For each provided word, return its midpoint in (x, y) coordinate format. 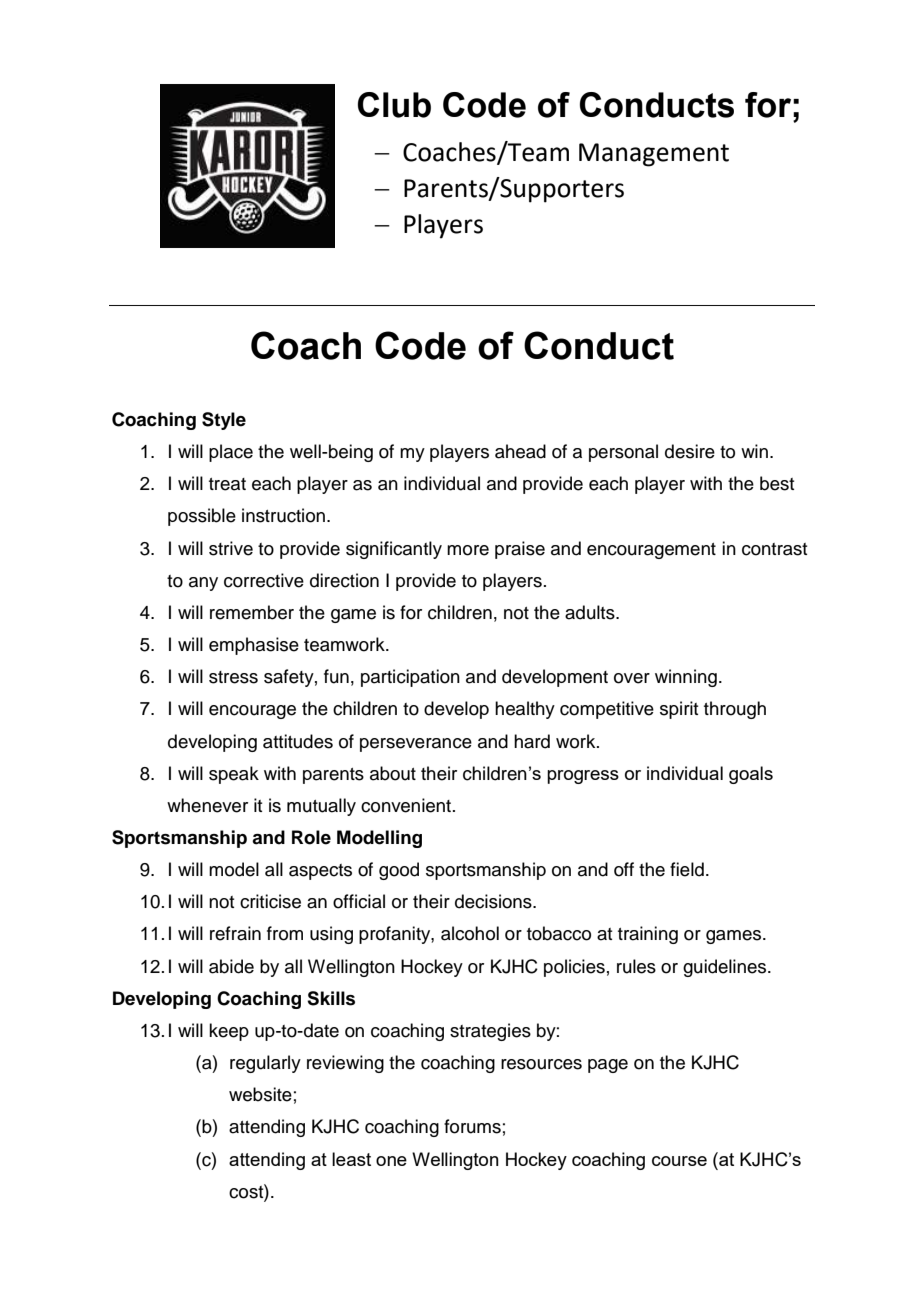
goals (751, 775)
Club (394, 105)
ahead (520, 451)
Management (654, 155)
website (260, 1094)
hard (532, 741)
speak (234, 775)
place (231, 453)
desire (690, 451)
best (777, 483)
